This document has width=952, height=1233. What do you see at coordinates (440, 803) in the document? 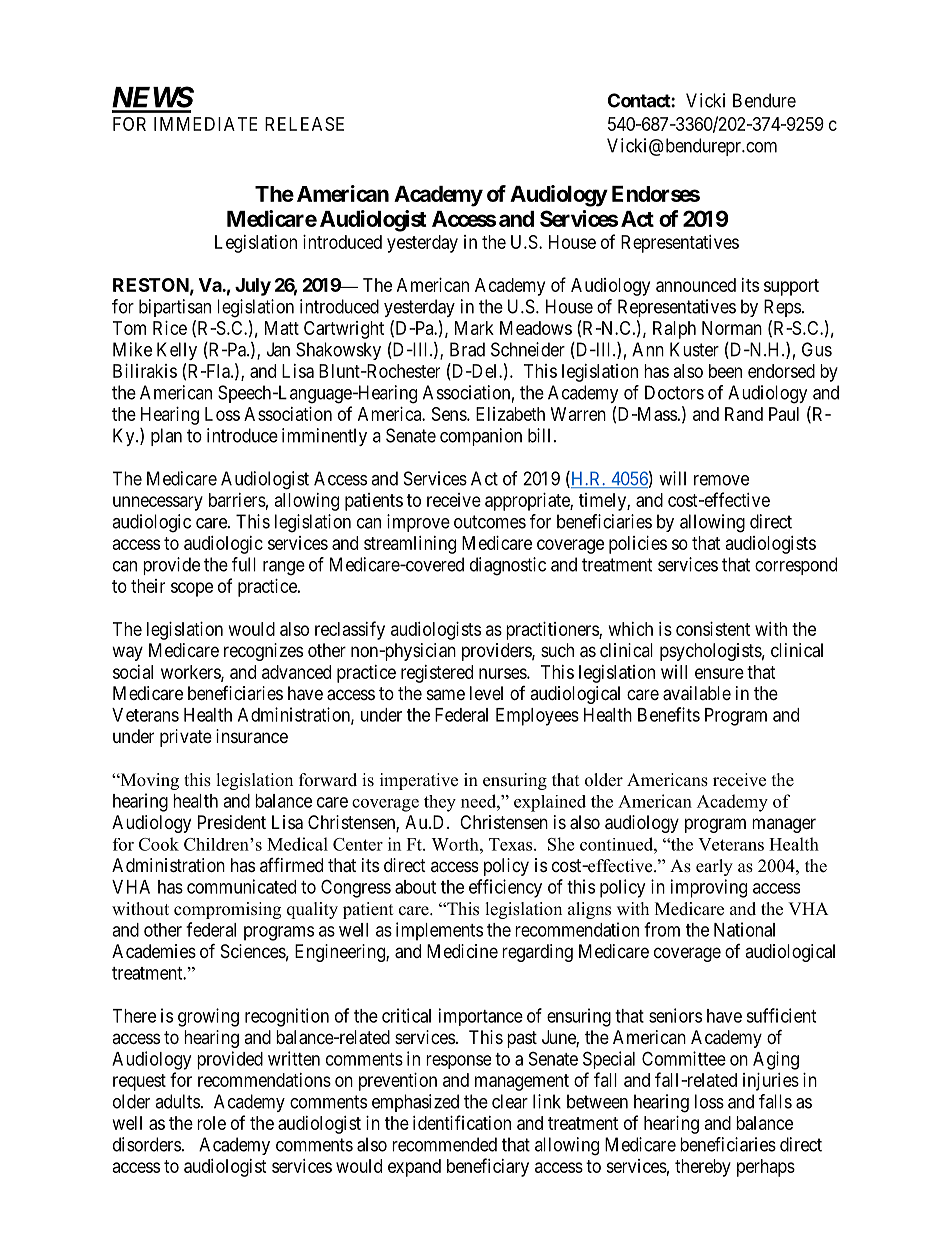
I see `they` at bounding box center [440, 803].
